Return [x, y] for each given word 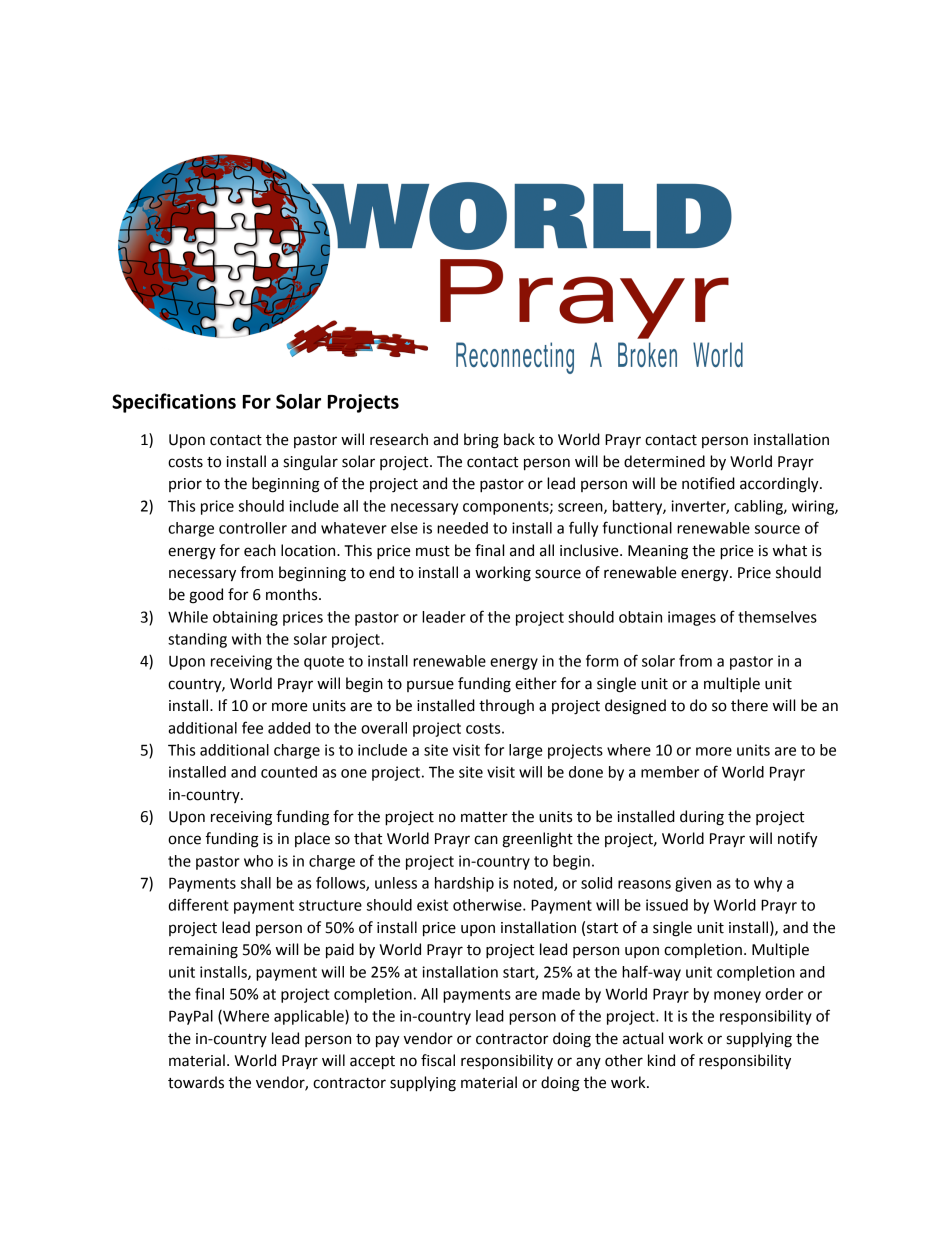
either [536, 683]
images [692, 618]
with [246, 639]
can [486, 840]
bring [481, 441]
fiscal [438, 1060]
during [702, 818]
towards [196, 1082]
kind [661, 1060]
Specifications [174, 403]
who [258, 861]
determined [664, 461]
